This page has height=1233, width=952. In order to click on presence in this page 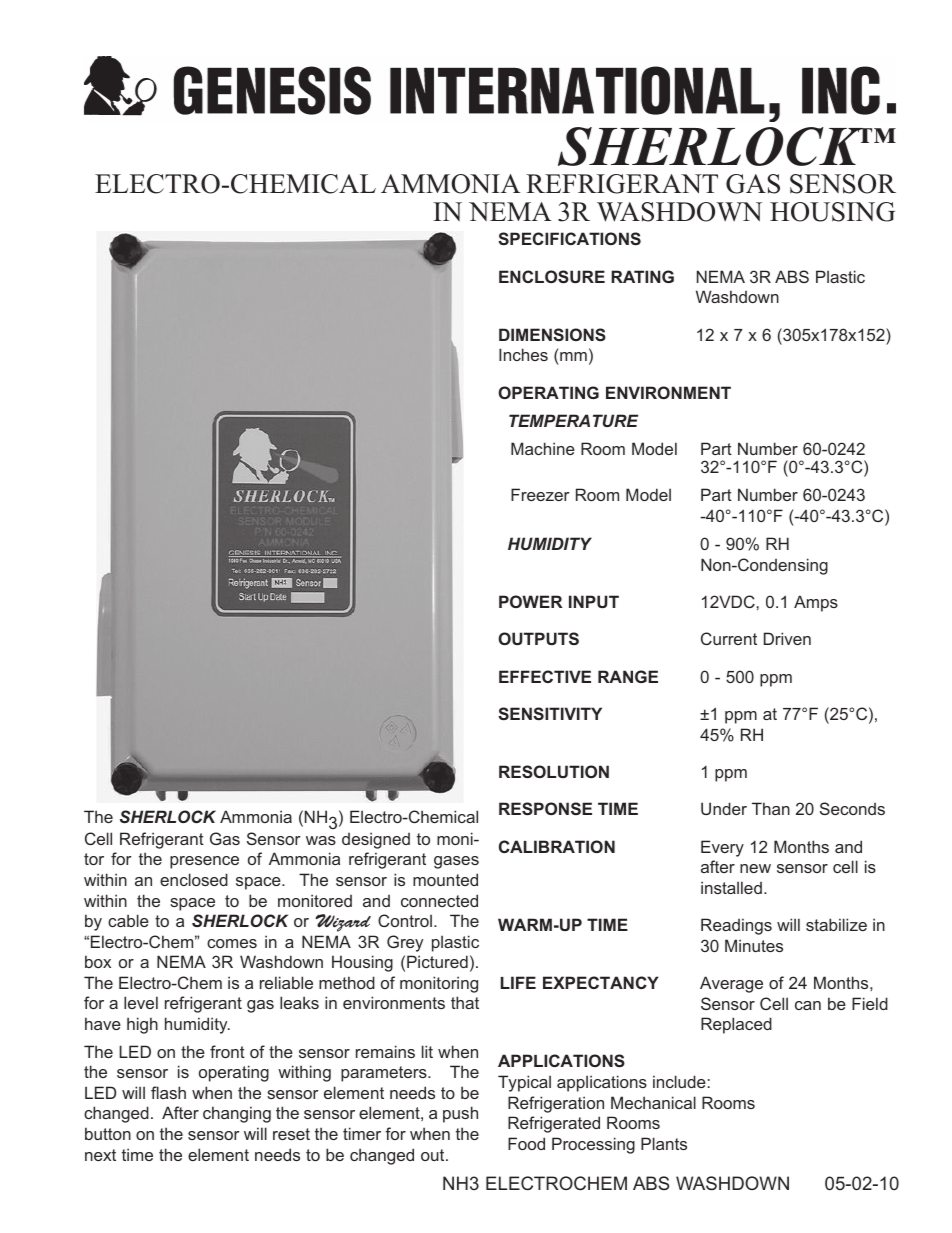, I will do `click(204, 862)`.
